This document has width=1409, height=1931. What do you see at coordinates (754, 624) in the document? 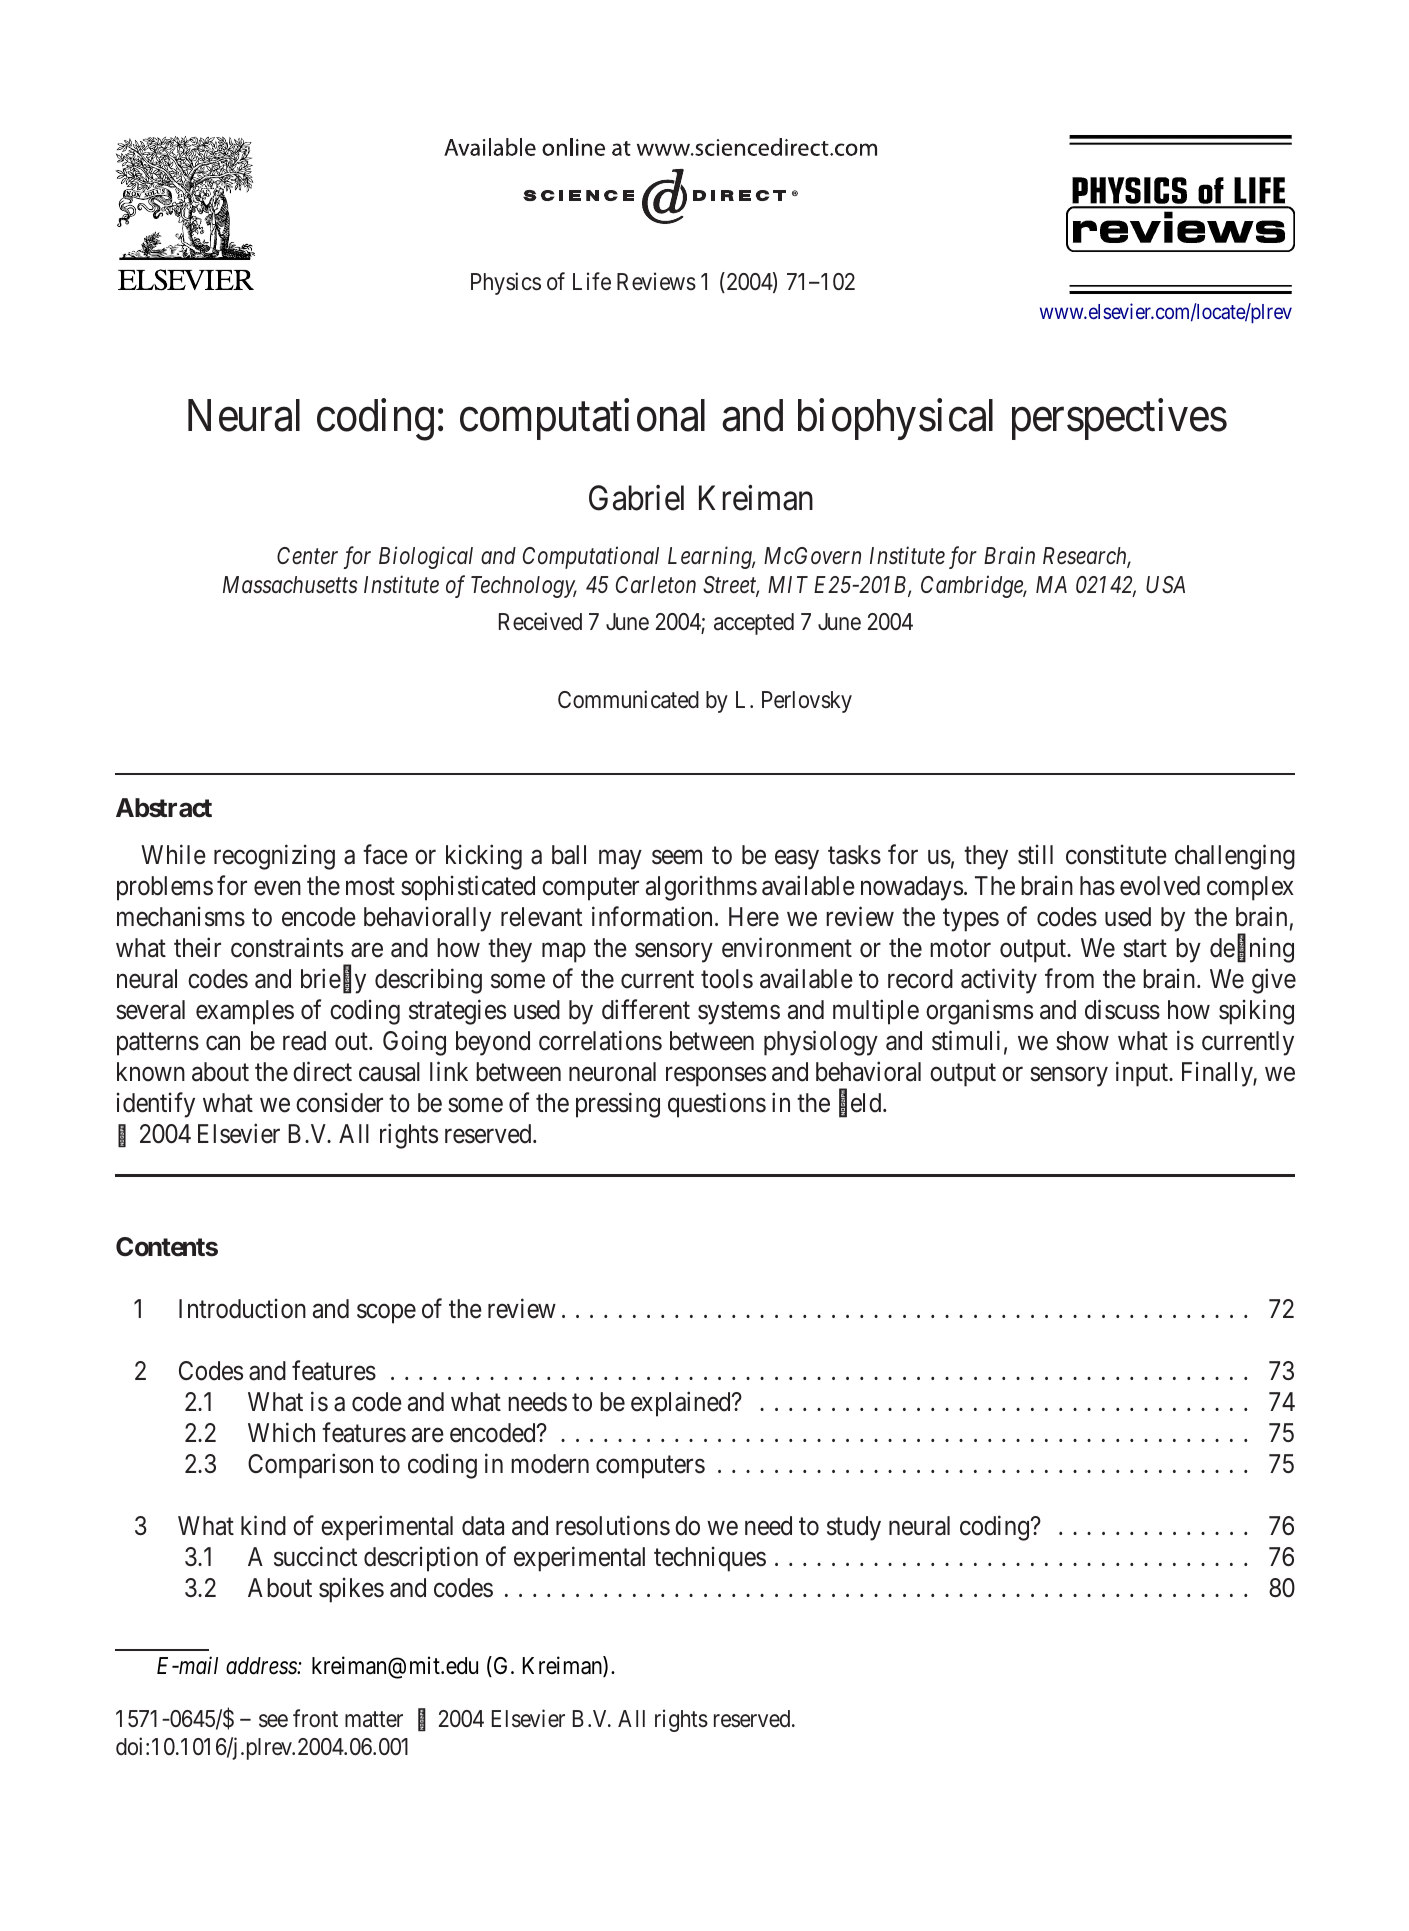
I see `accepted` at bounding box center [754, 624].
